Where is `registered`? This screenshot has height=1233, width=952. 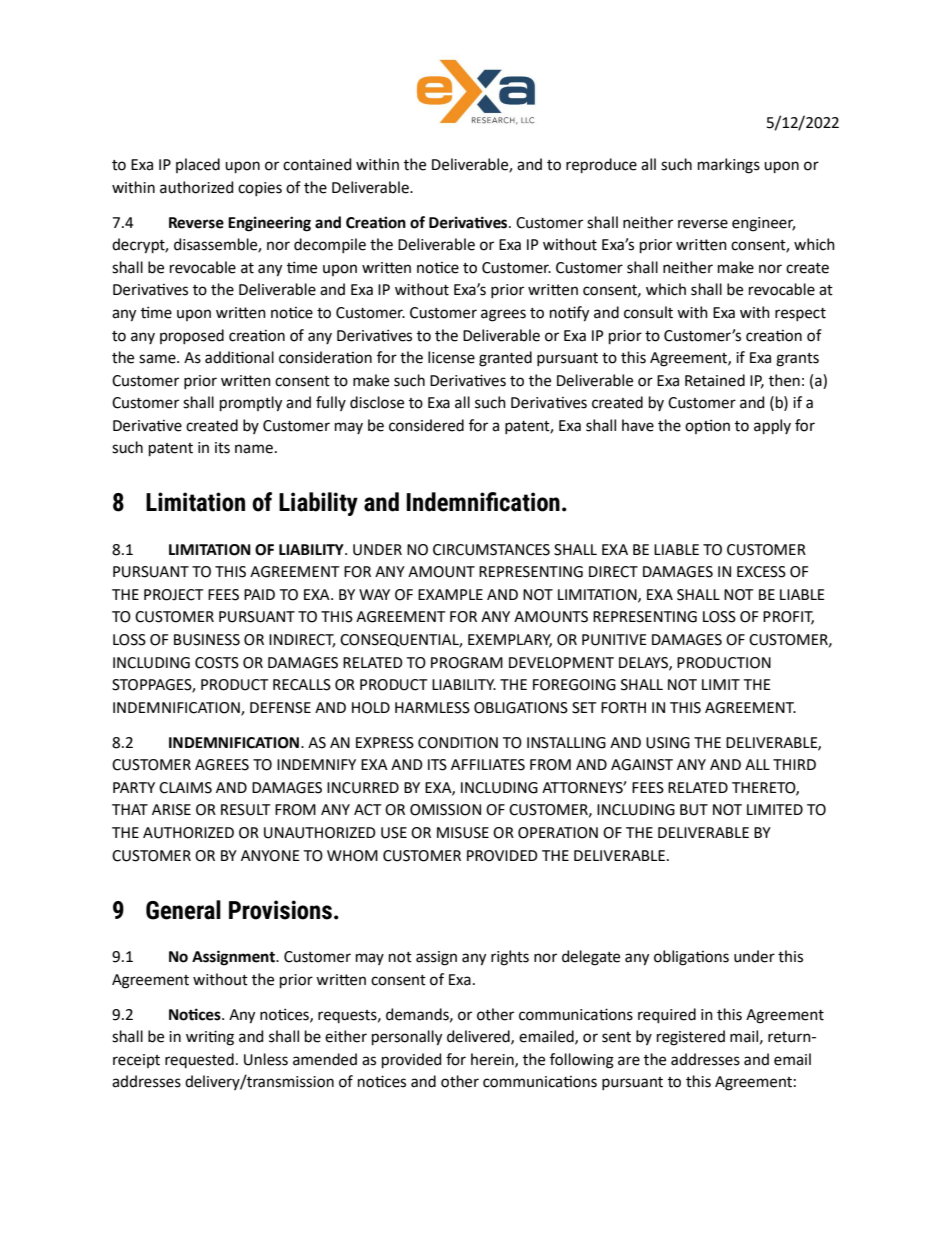
registered is located at coordinates (691, 1038).
